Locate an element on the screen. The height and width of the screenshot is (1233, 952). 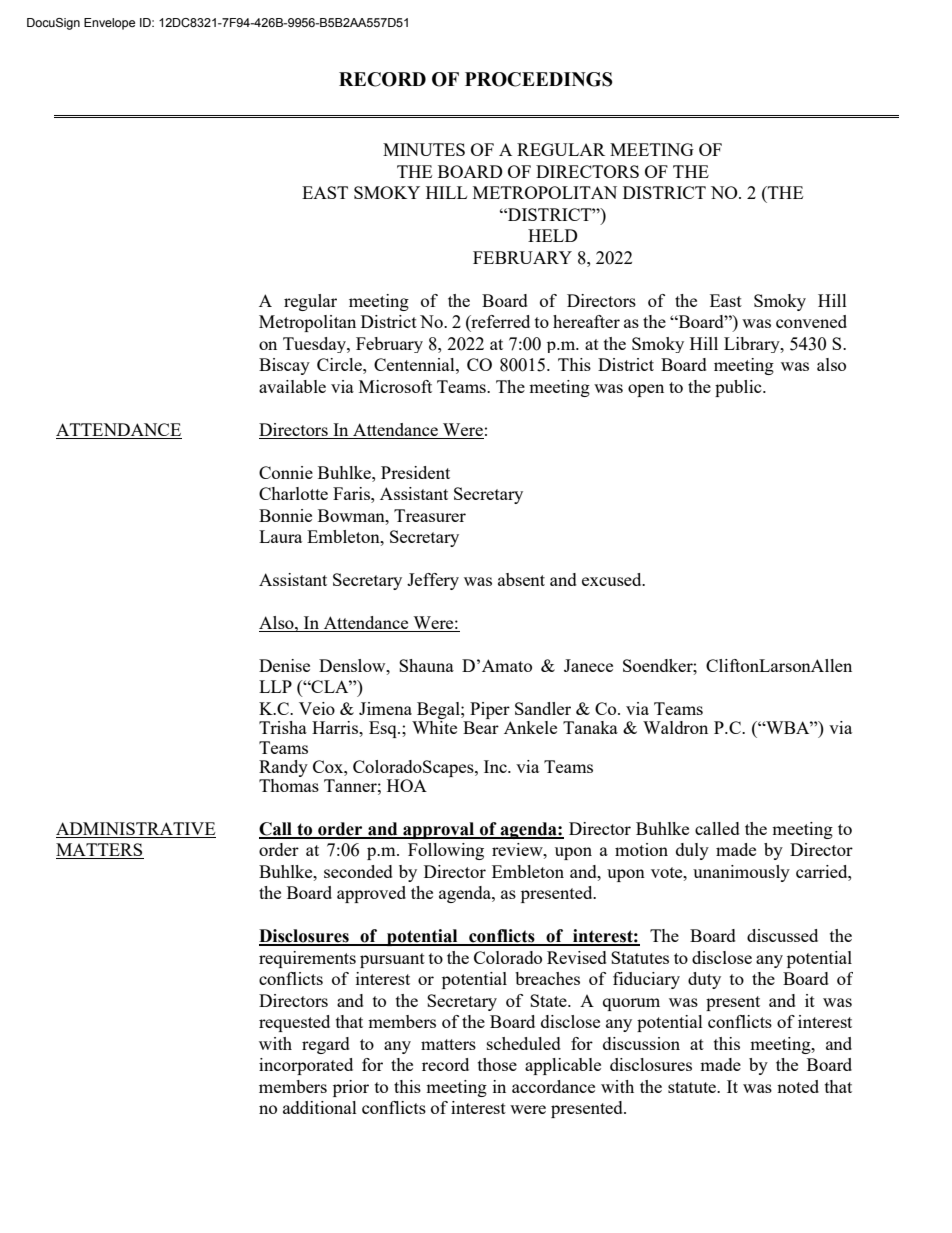
Following is located at coordinates (446, 851).
